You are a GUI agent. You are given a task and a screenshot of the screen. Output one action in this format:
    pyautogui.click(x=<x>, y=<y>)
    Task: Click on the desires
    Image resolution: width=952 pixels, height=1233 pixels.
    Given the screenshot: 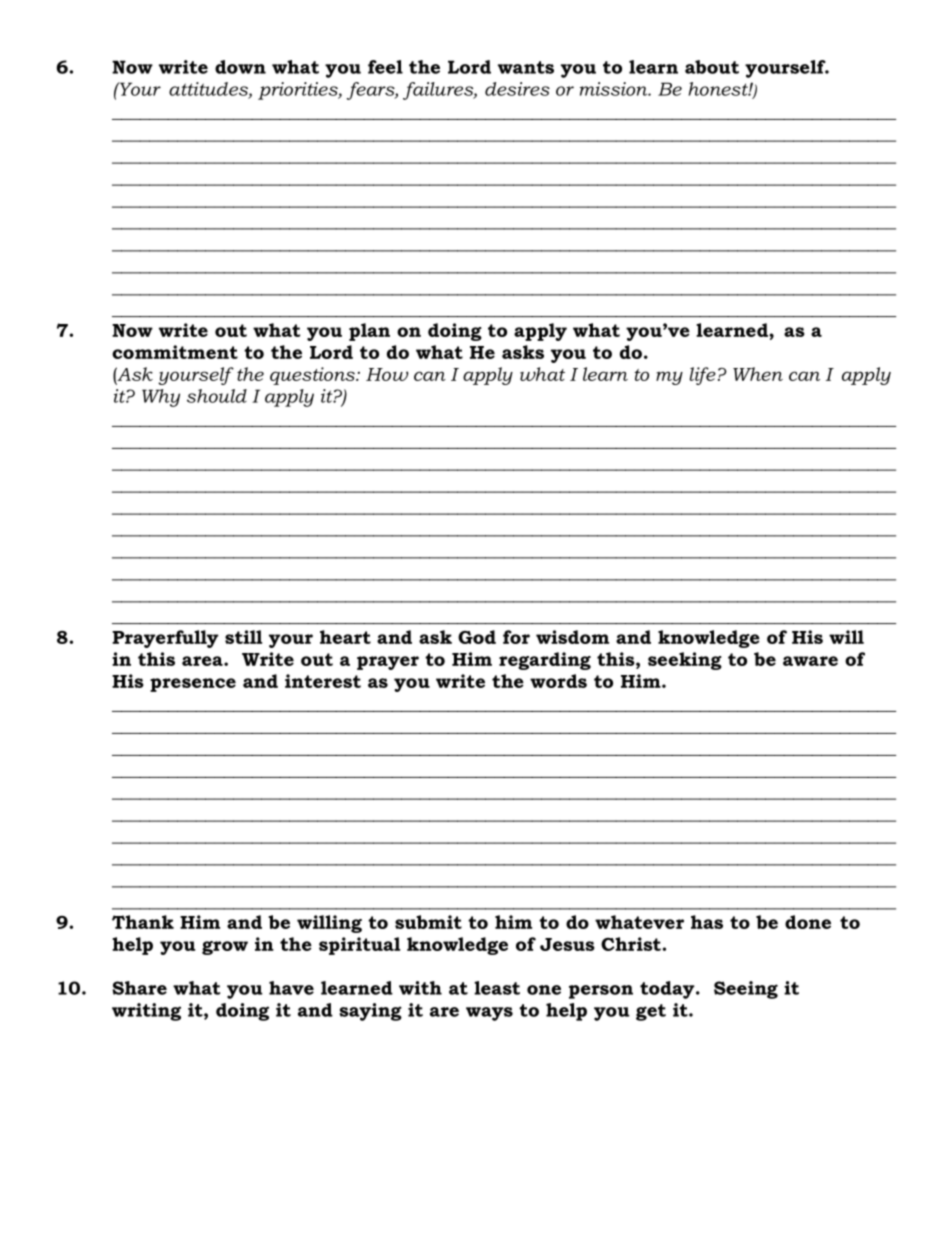 What is the action you would take?
    pyautogui.click(x=517, y=89)
